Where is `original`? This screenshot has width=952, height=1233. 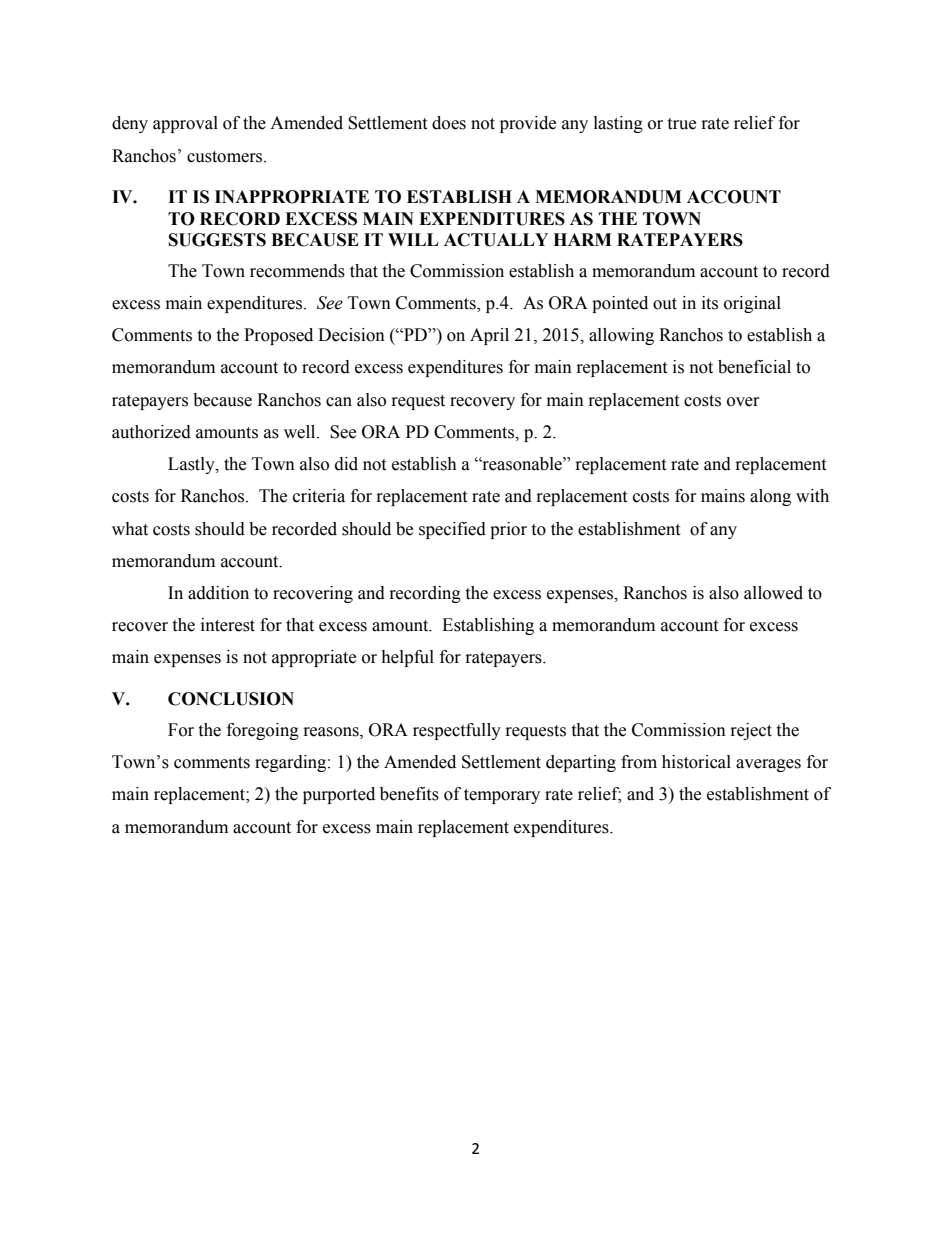 original is located at coordinates (752, 304).
